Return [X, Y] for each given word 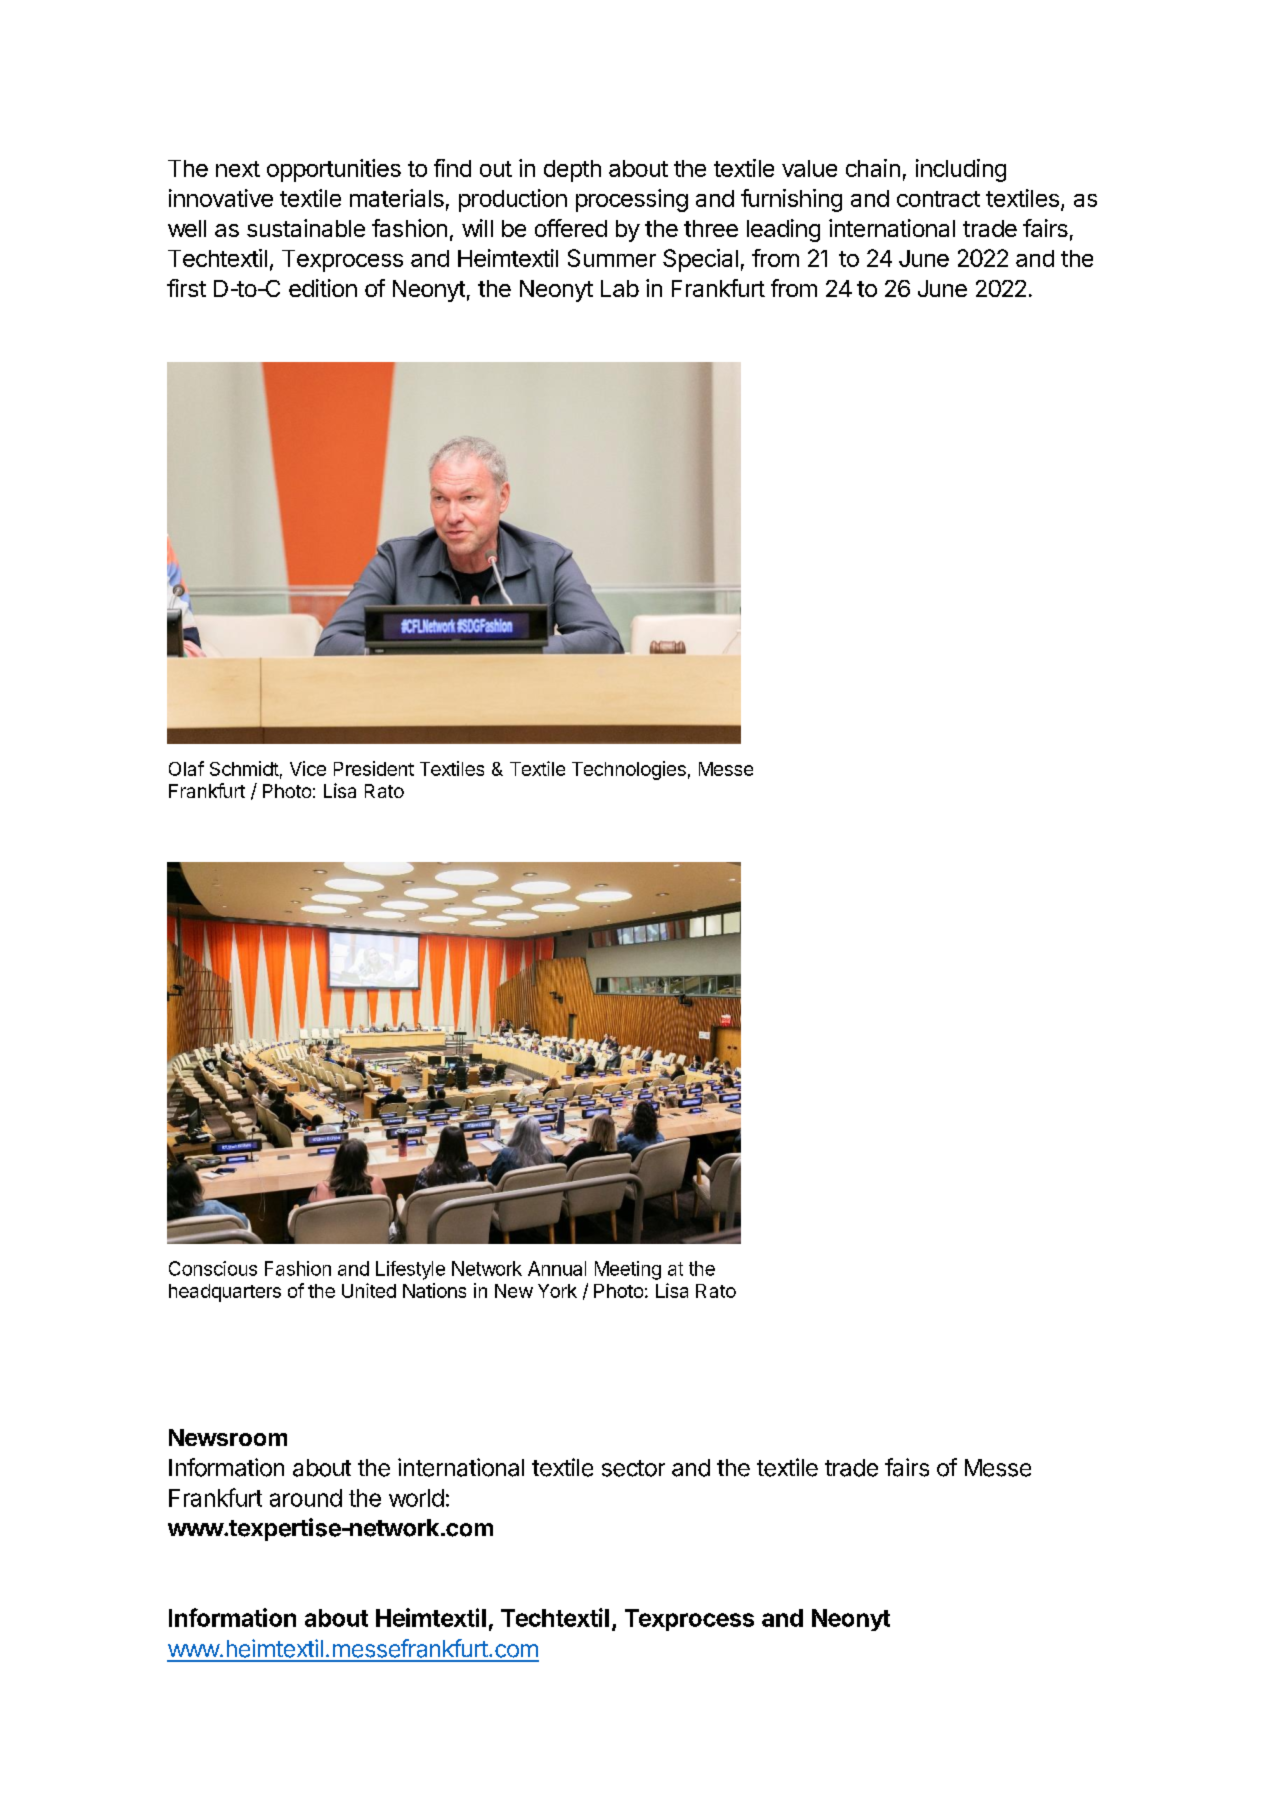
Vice [308, 768]
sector [633, 1468]
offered [571, 228]
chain [873, 168]
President [374, 768]
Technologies [629, 770]
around [306, 1498]
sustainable [306, 228]
